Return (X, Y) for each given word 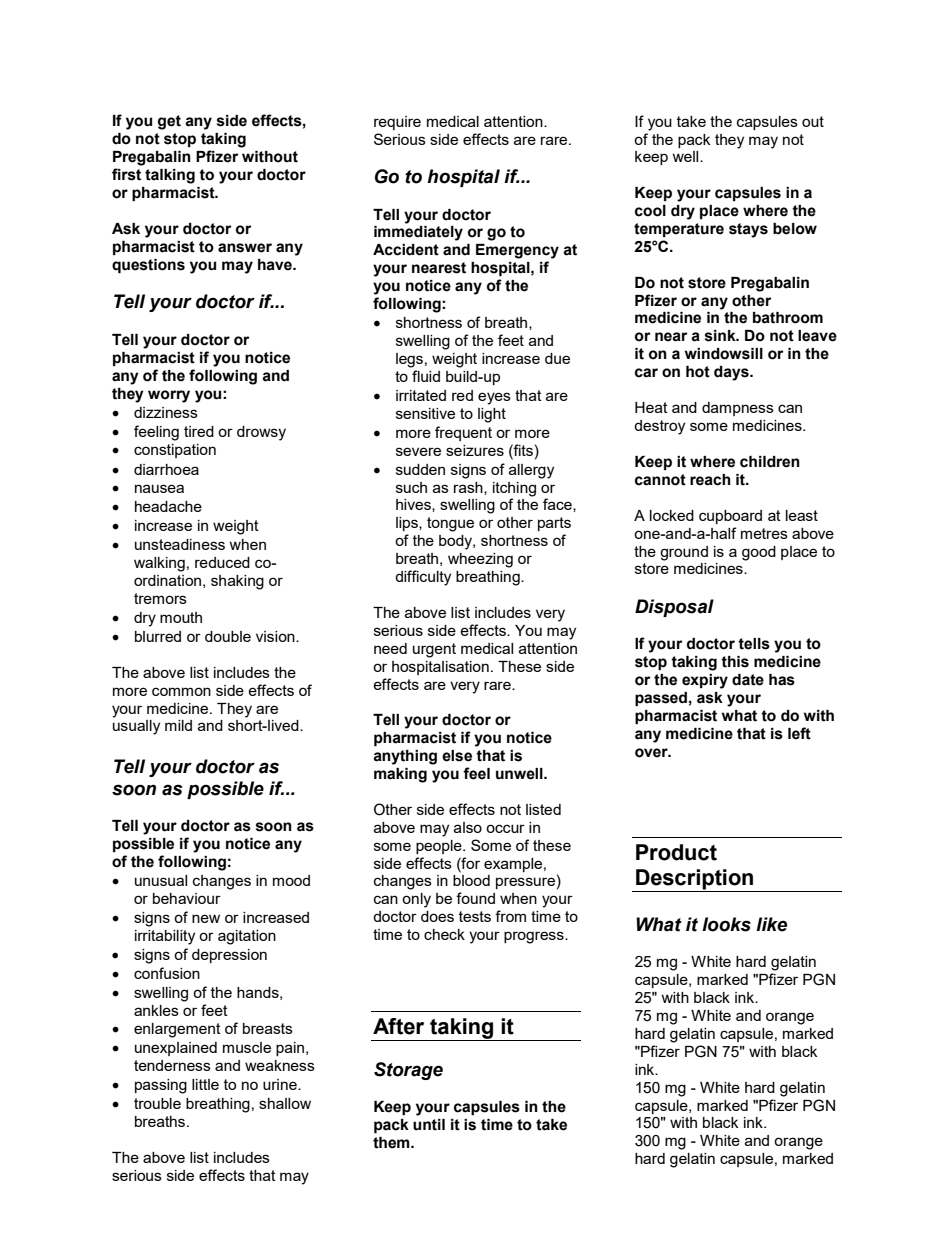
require (397, 123)
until (429, 1125)
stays (748, 230)
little (205, 1084)
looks (726, 924)
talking (170, 176)
